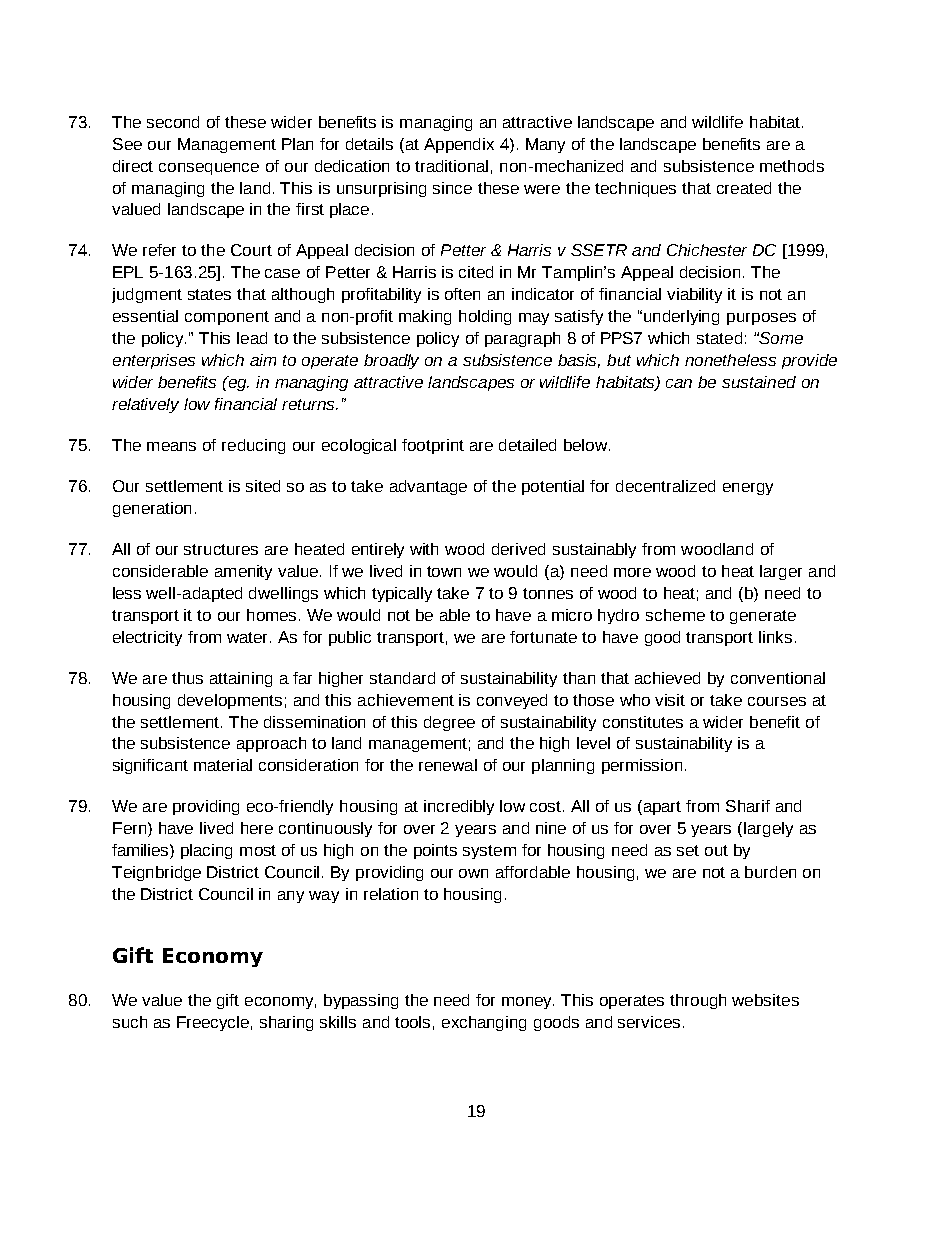 This screenshot has height=1233, width=952. I want to click on Appendix, so click(459, 145).
